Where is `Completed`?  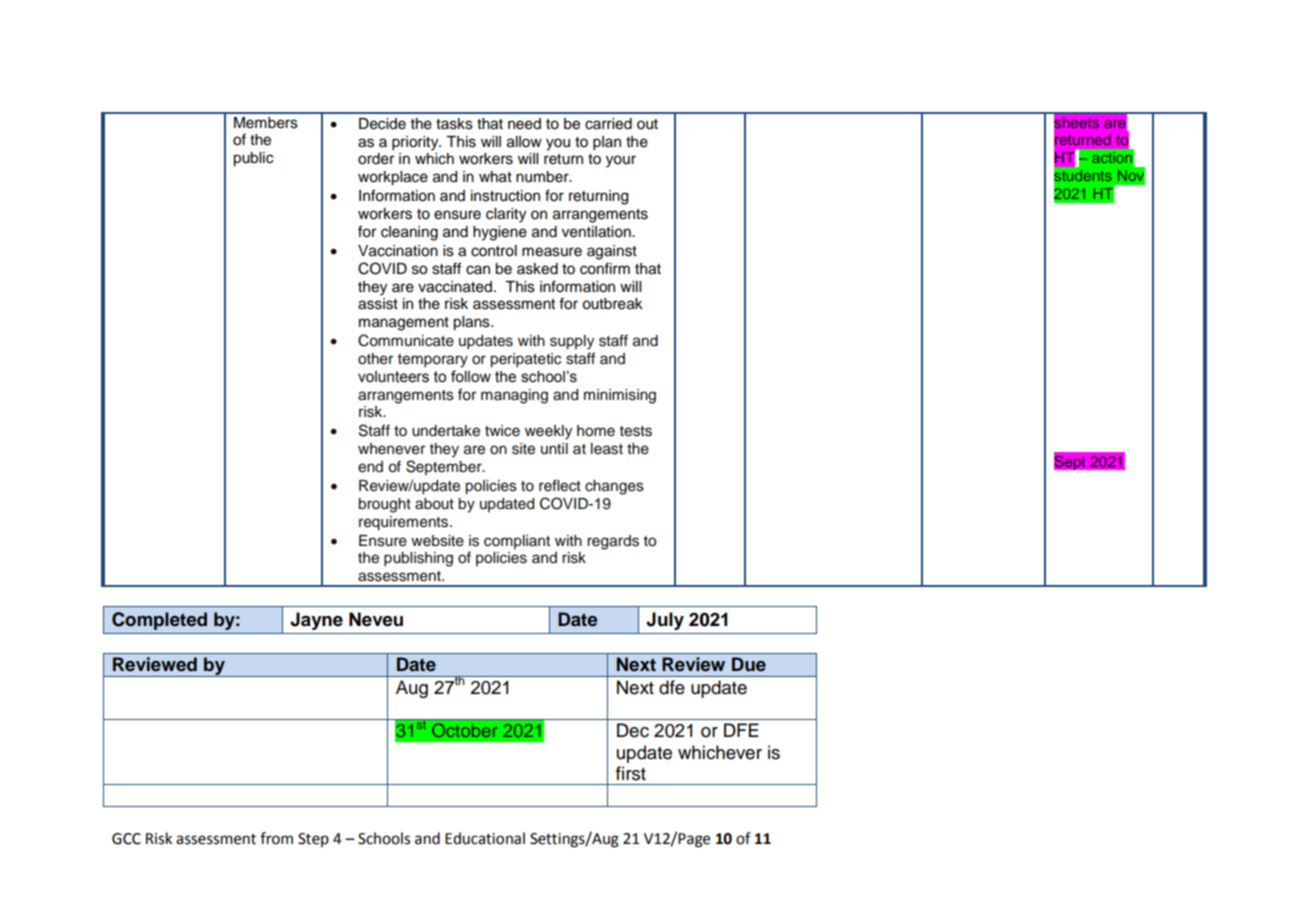 Completed is located at coordinates (159, 621).
